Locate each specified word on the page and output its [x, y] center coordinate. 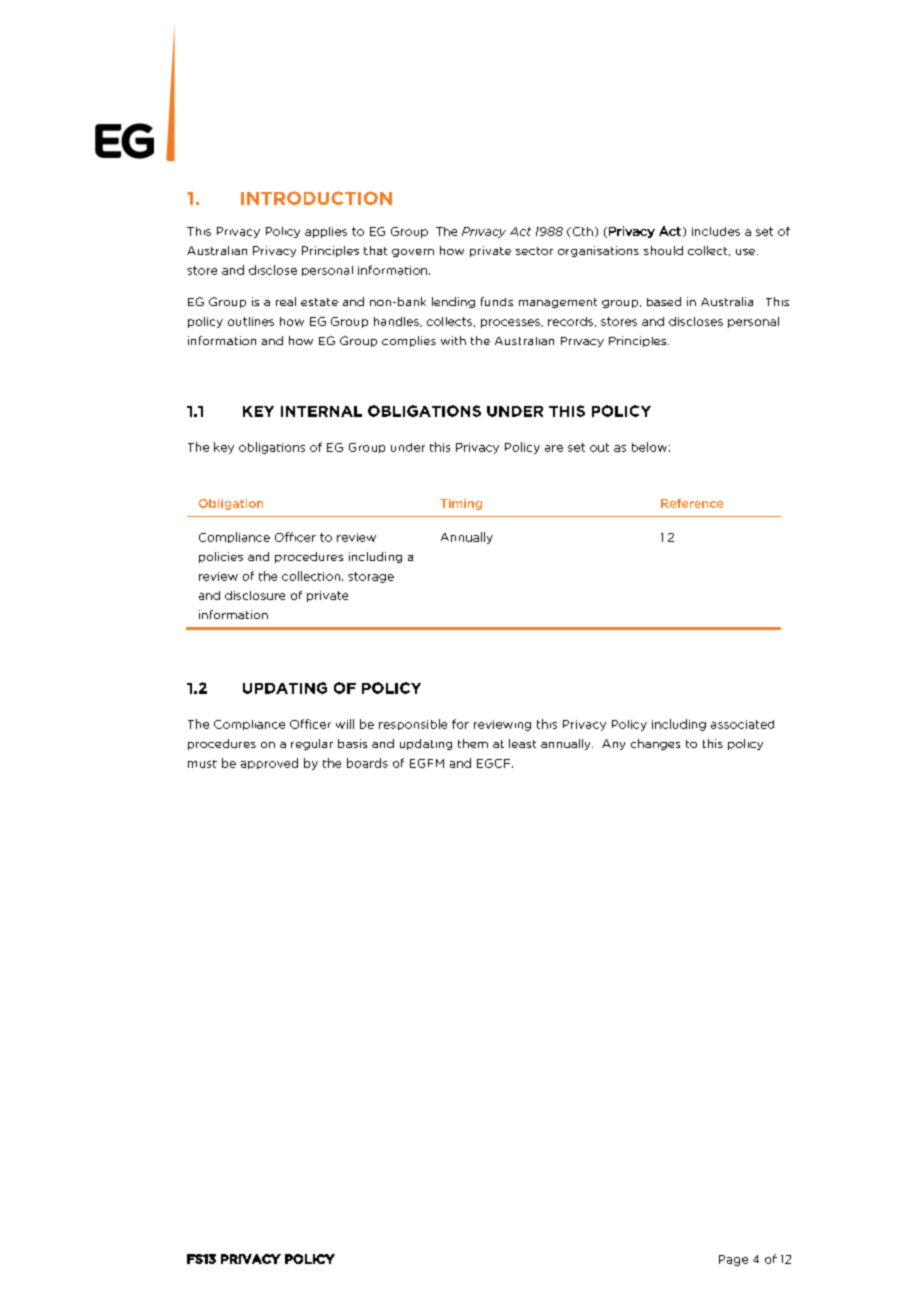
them [473, 743]
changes [655, 744]
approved [269, 763]
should [663, 250]
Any [613, 744]
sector [534, 251]
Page [733, 1260]
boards [367, 763]
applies [326, 232]
